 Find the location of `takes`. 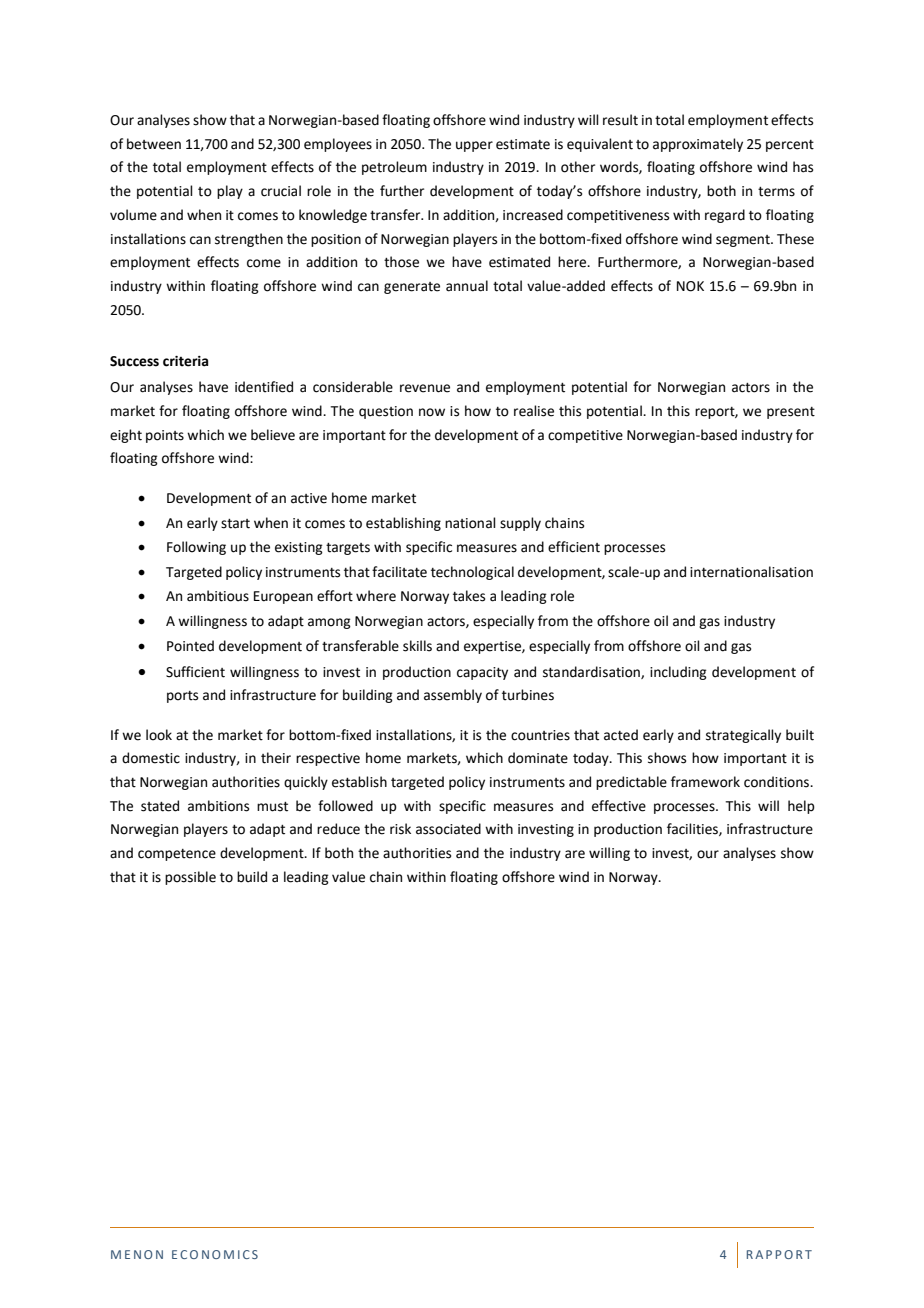

takes is located at coordinates (469, 596).
